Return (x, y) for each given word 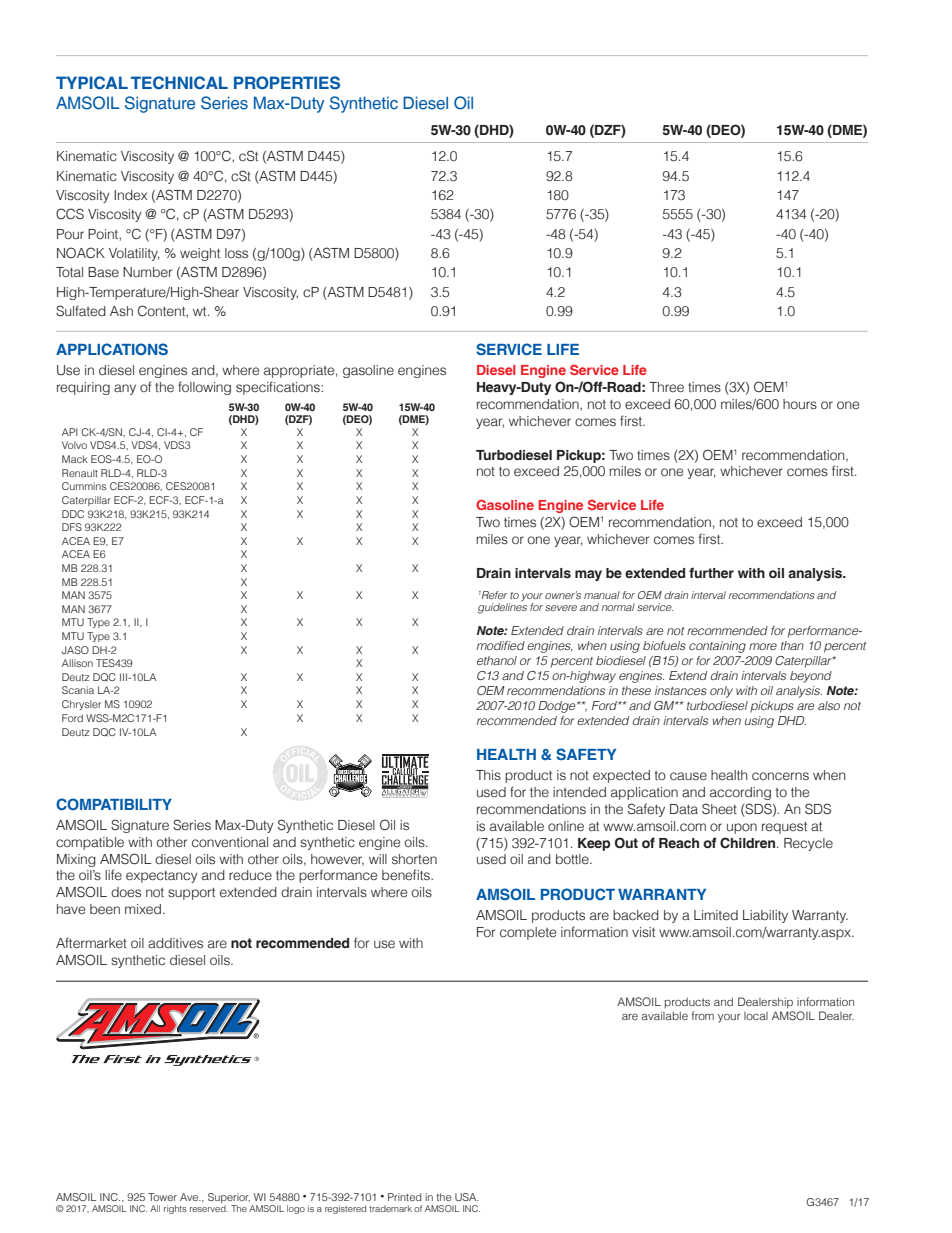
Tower (162, 1197)
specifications (279, 388)
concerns (780, 776)
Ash (121, 311)
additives (175, 943)
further (711, 573)
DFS (72, 527)
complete (528, 933)
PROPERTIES (287, 82)
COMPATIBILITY (114, 804)
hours (800, 404)
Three (666, 387)
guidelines (502, 608)
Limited (716, 915)
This (488, 775)
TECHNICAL (179, 82)
